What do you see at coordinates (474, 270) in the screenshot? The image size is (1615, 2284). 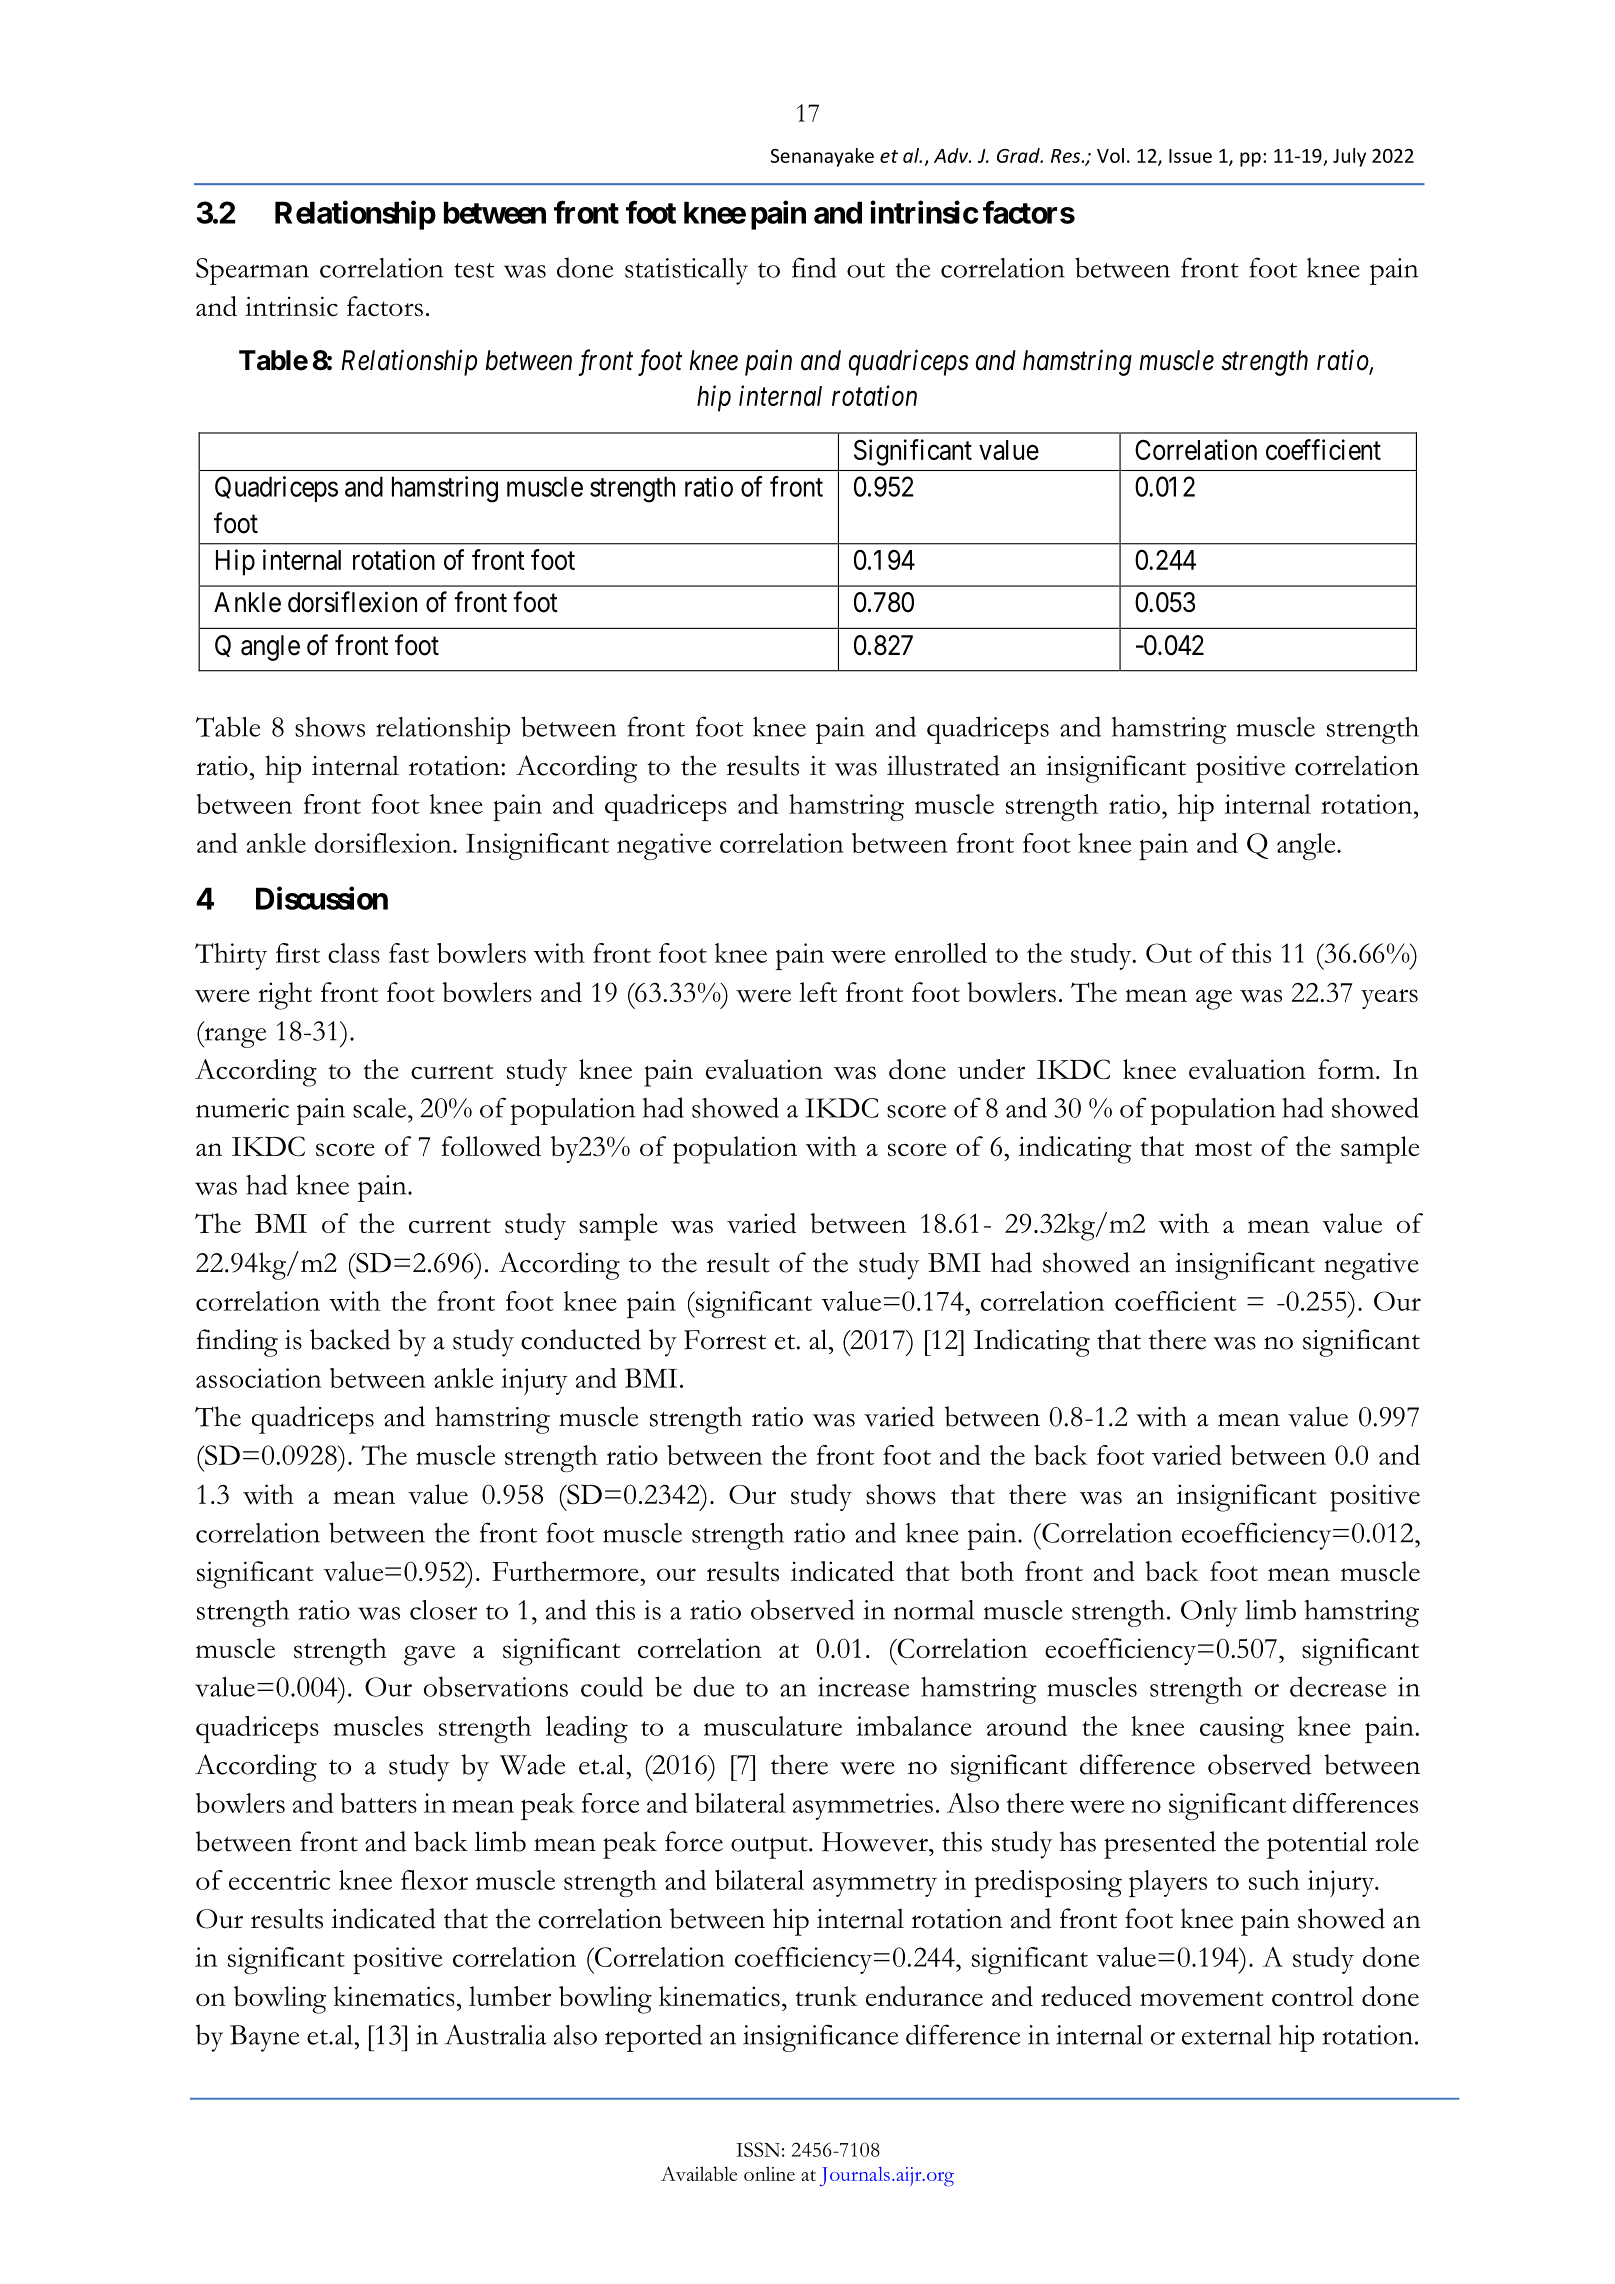 I see `test` at bounding box center [474, 270].
